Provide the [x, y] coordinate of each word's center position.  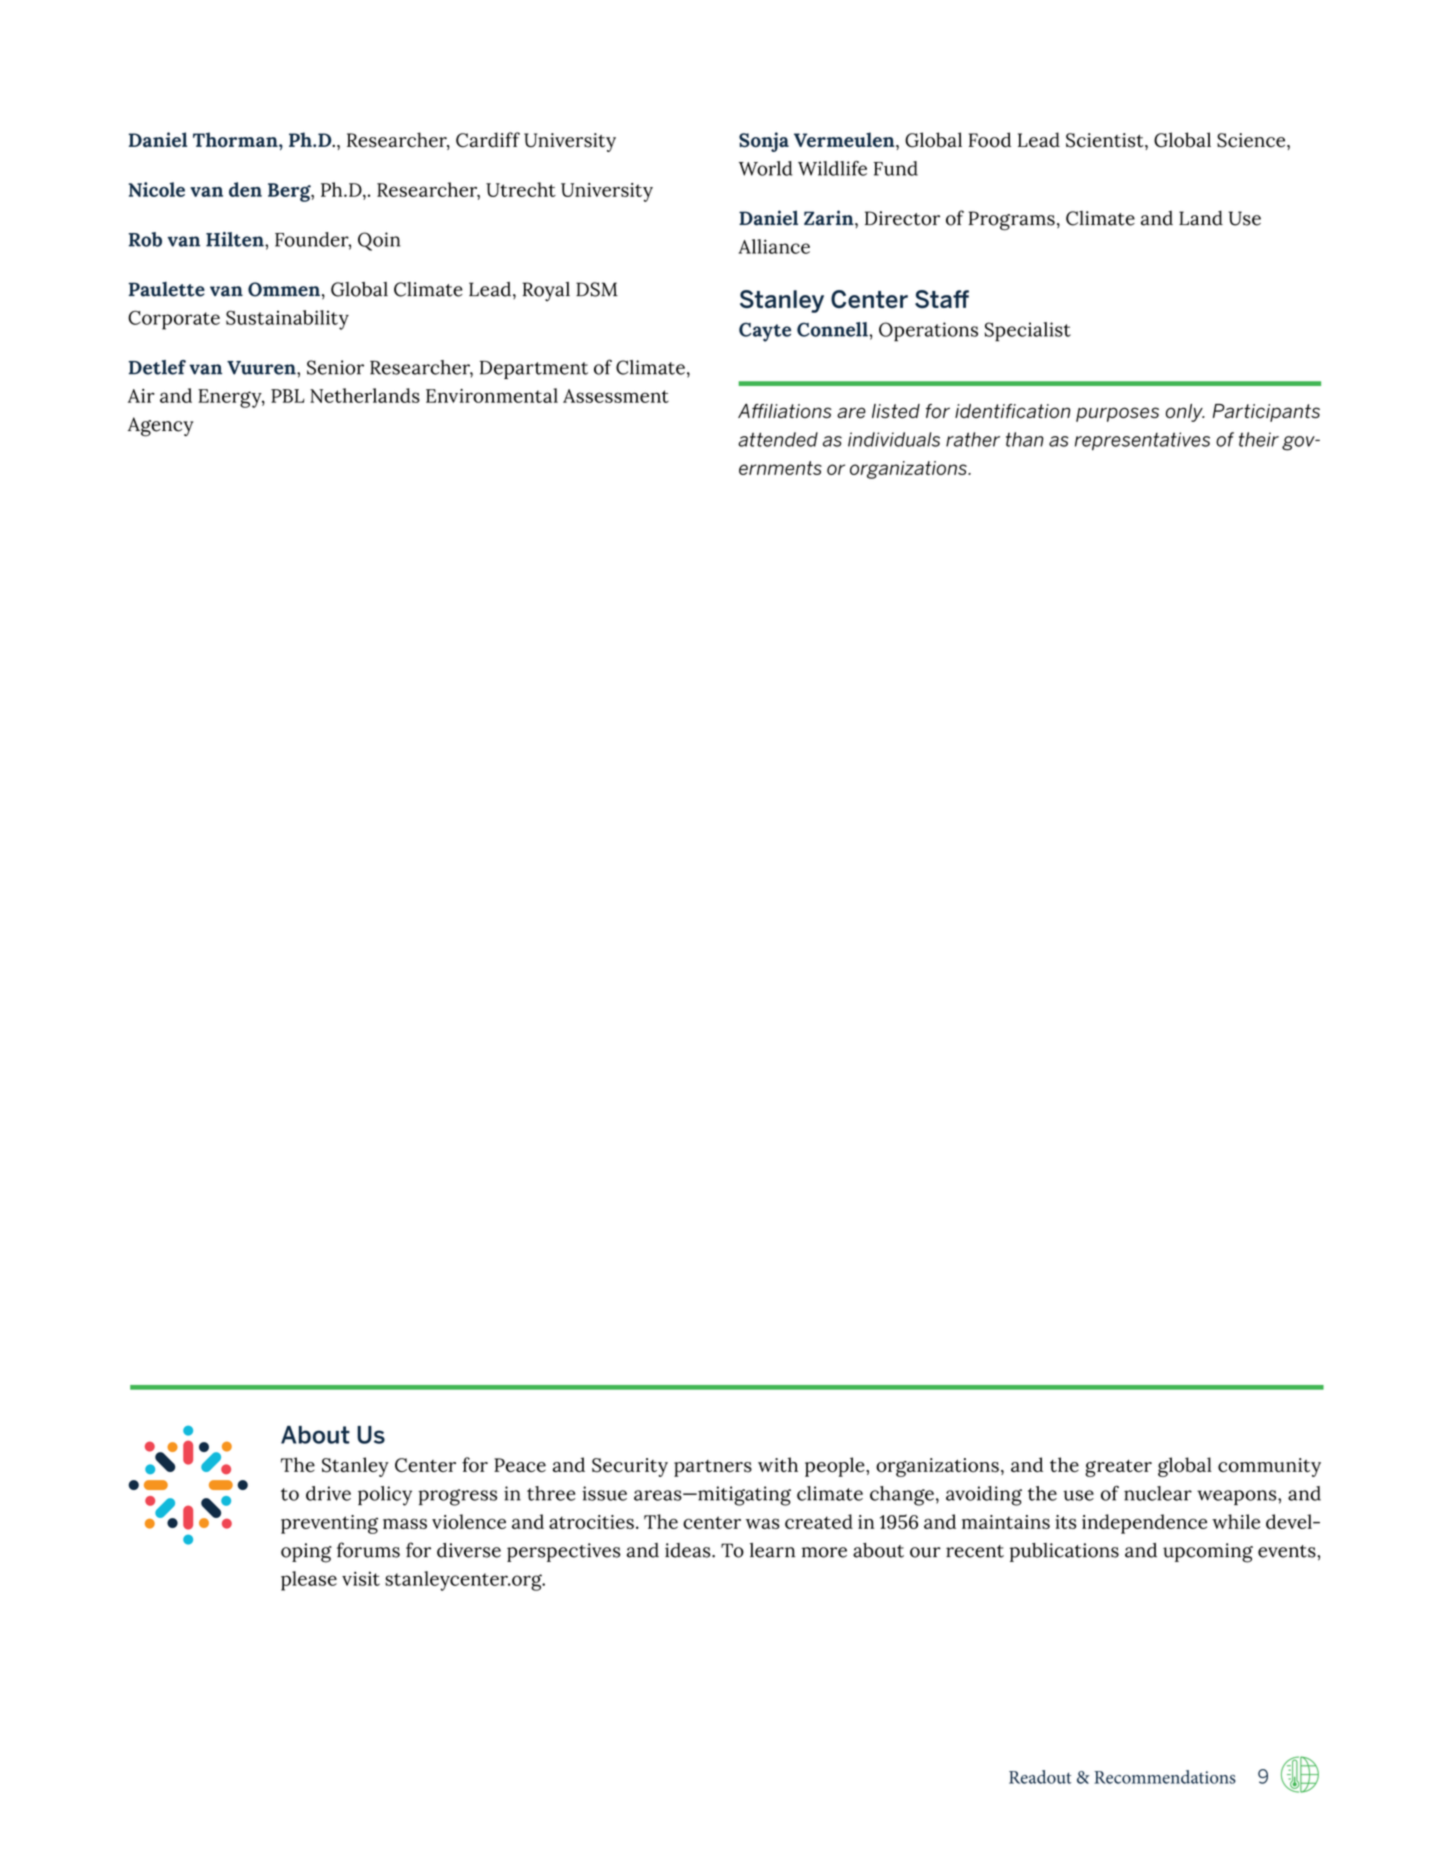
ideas [689, 1550]
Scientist [1106, 140]
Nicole [157, 189]
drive [328, 1493]
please [309, 1581]
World [766, 168]
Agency [160, 427]
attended [778, 439]
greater [1118, 1468]
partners [713, 1468]
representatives [1142, 441]
